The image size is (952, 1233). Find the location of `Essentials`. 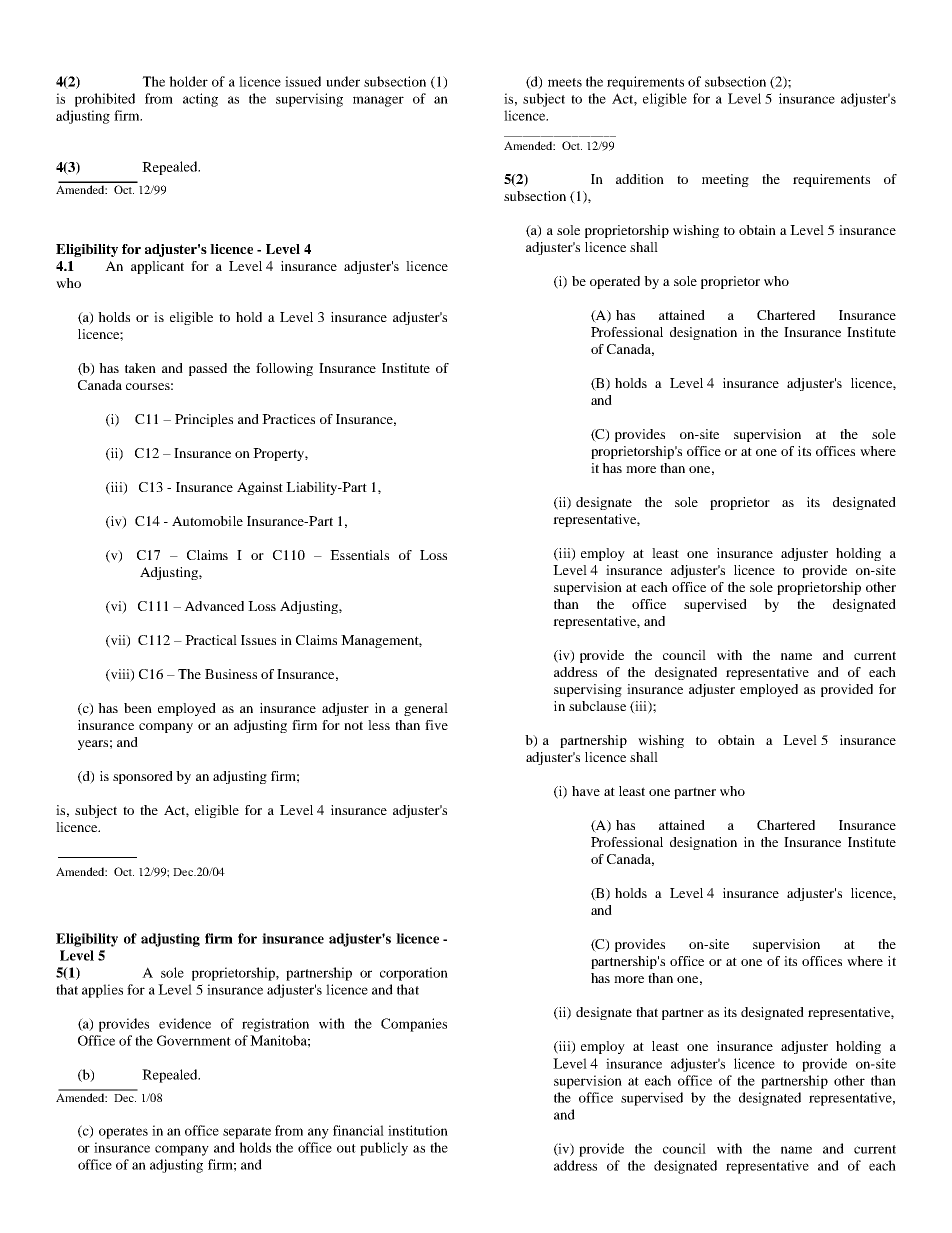

Essentials is located at coordinates (359, 555).
